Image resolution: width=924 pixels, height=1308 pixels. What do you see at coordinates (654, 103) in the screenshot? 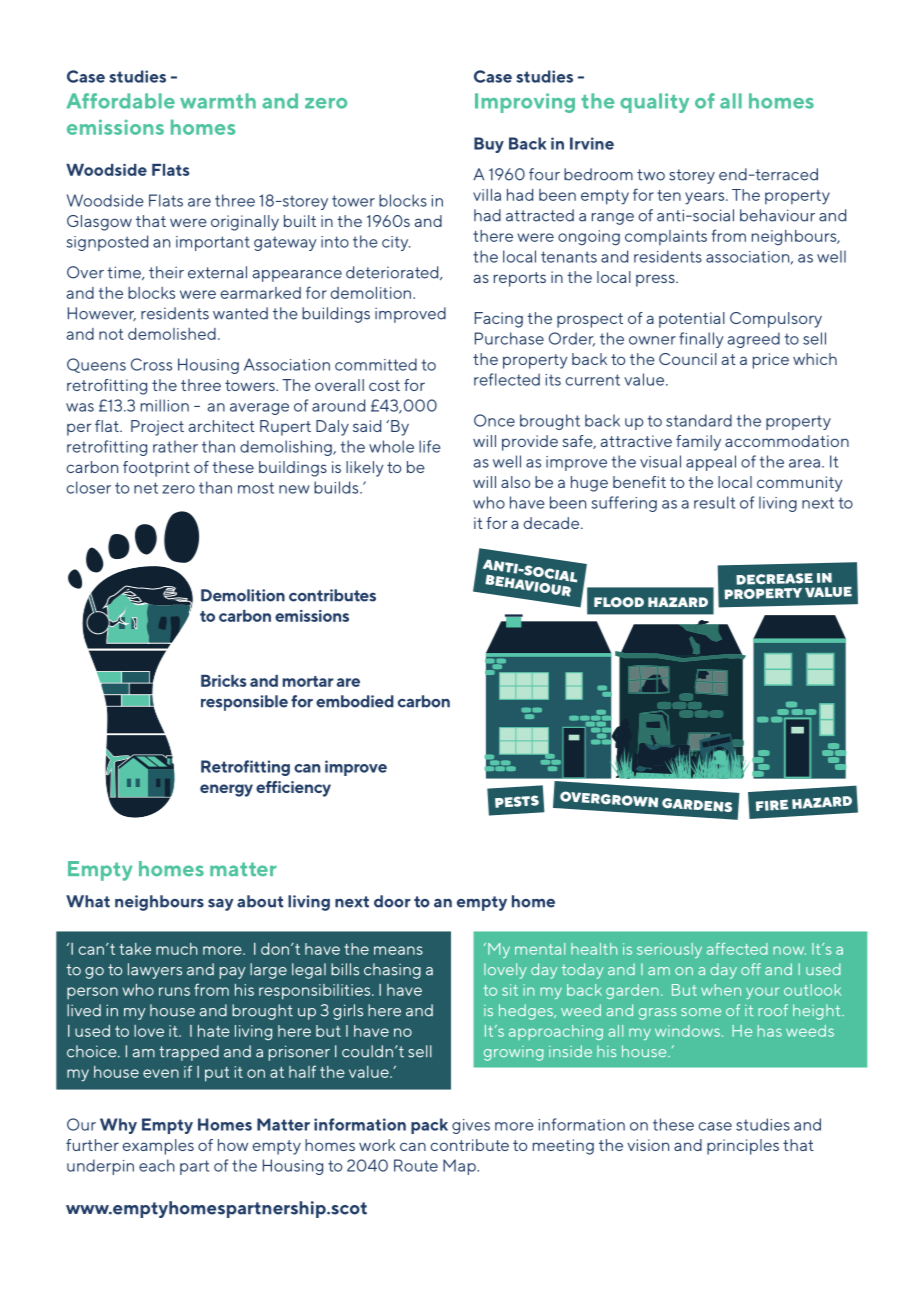
I see `quality` at bounding box center [654, 103].
